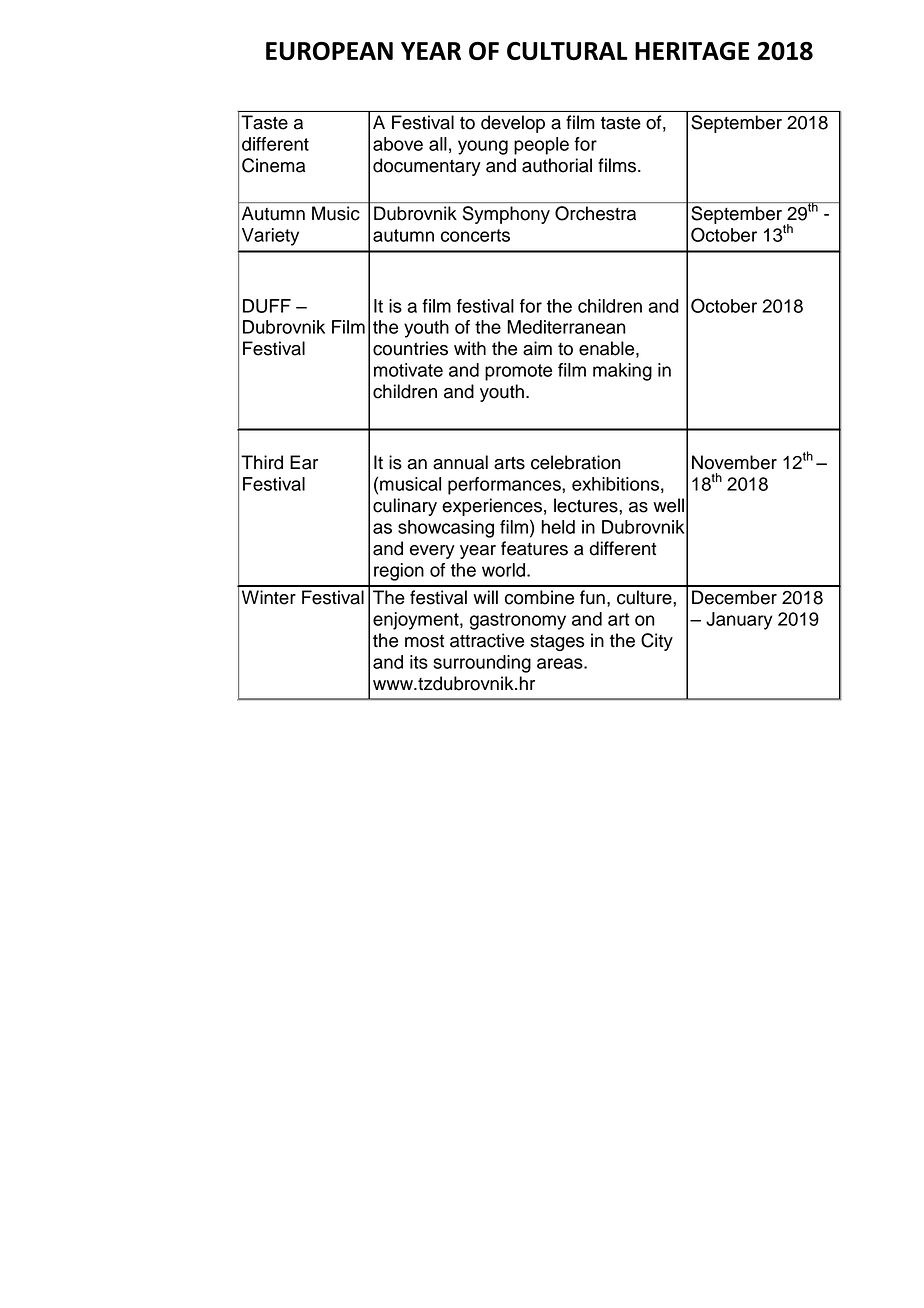 The width and height of the document is (924, 1308). I want to click on promote, so click(518, 372).
